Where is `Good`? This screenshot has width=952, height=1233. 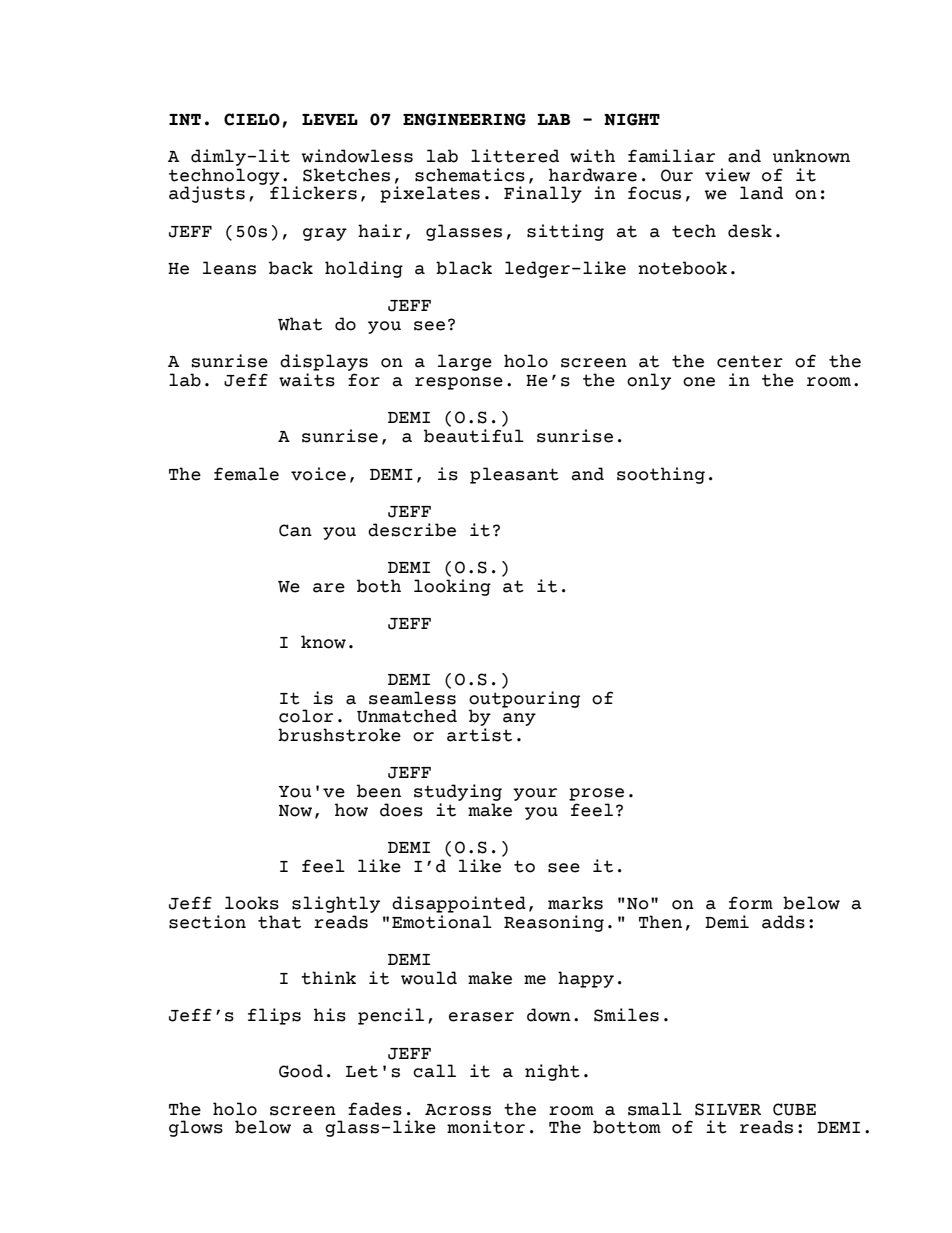 Good is located at coordinates (301, 1071).
